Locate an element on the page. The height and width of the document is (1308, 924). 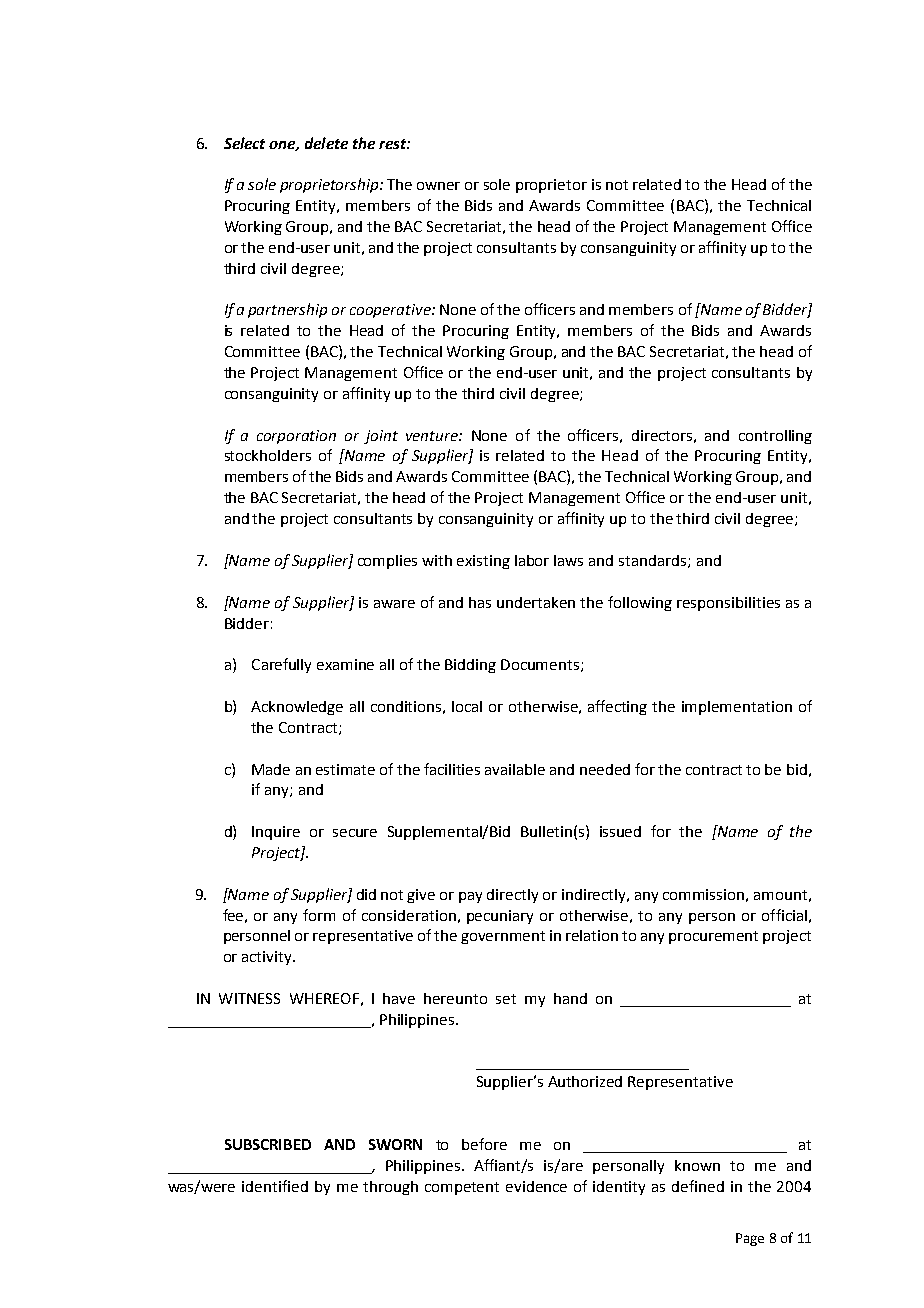
owner is located at coordinates (438, 186).
